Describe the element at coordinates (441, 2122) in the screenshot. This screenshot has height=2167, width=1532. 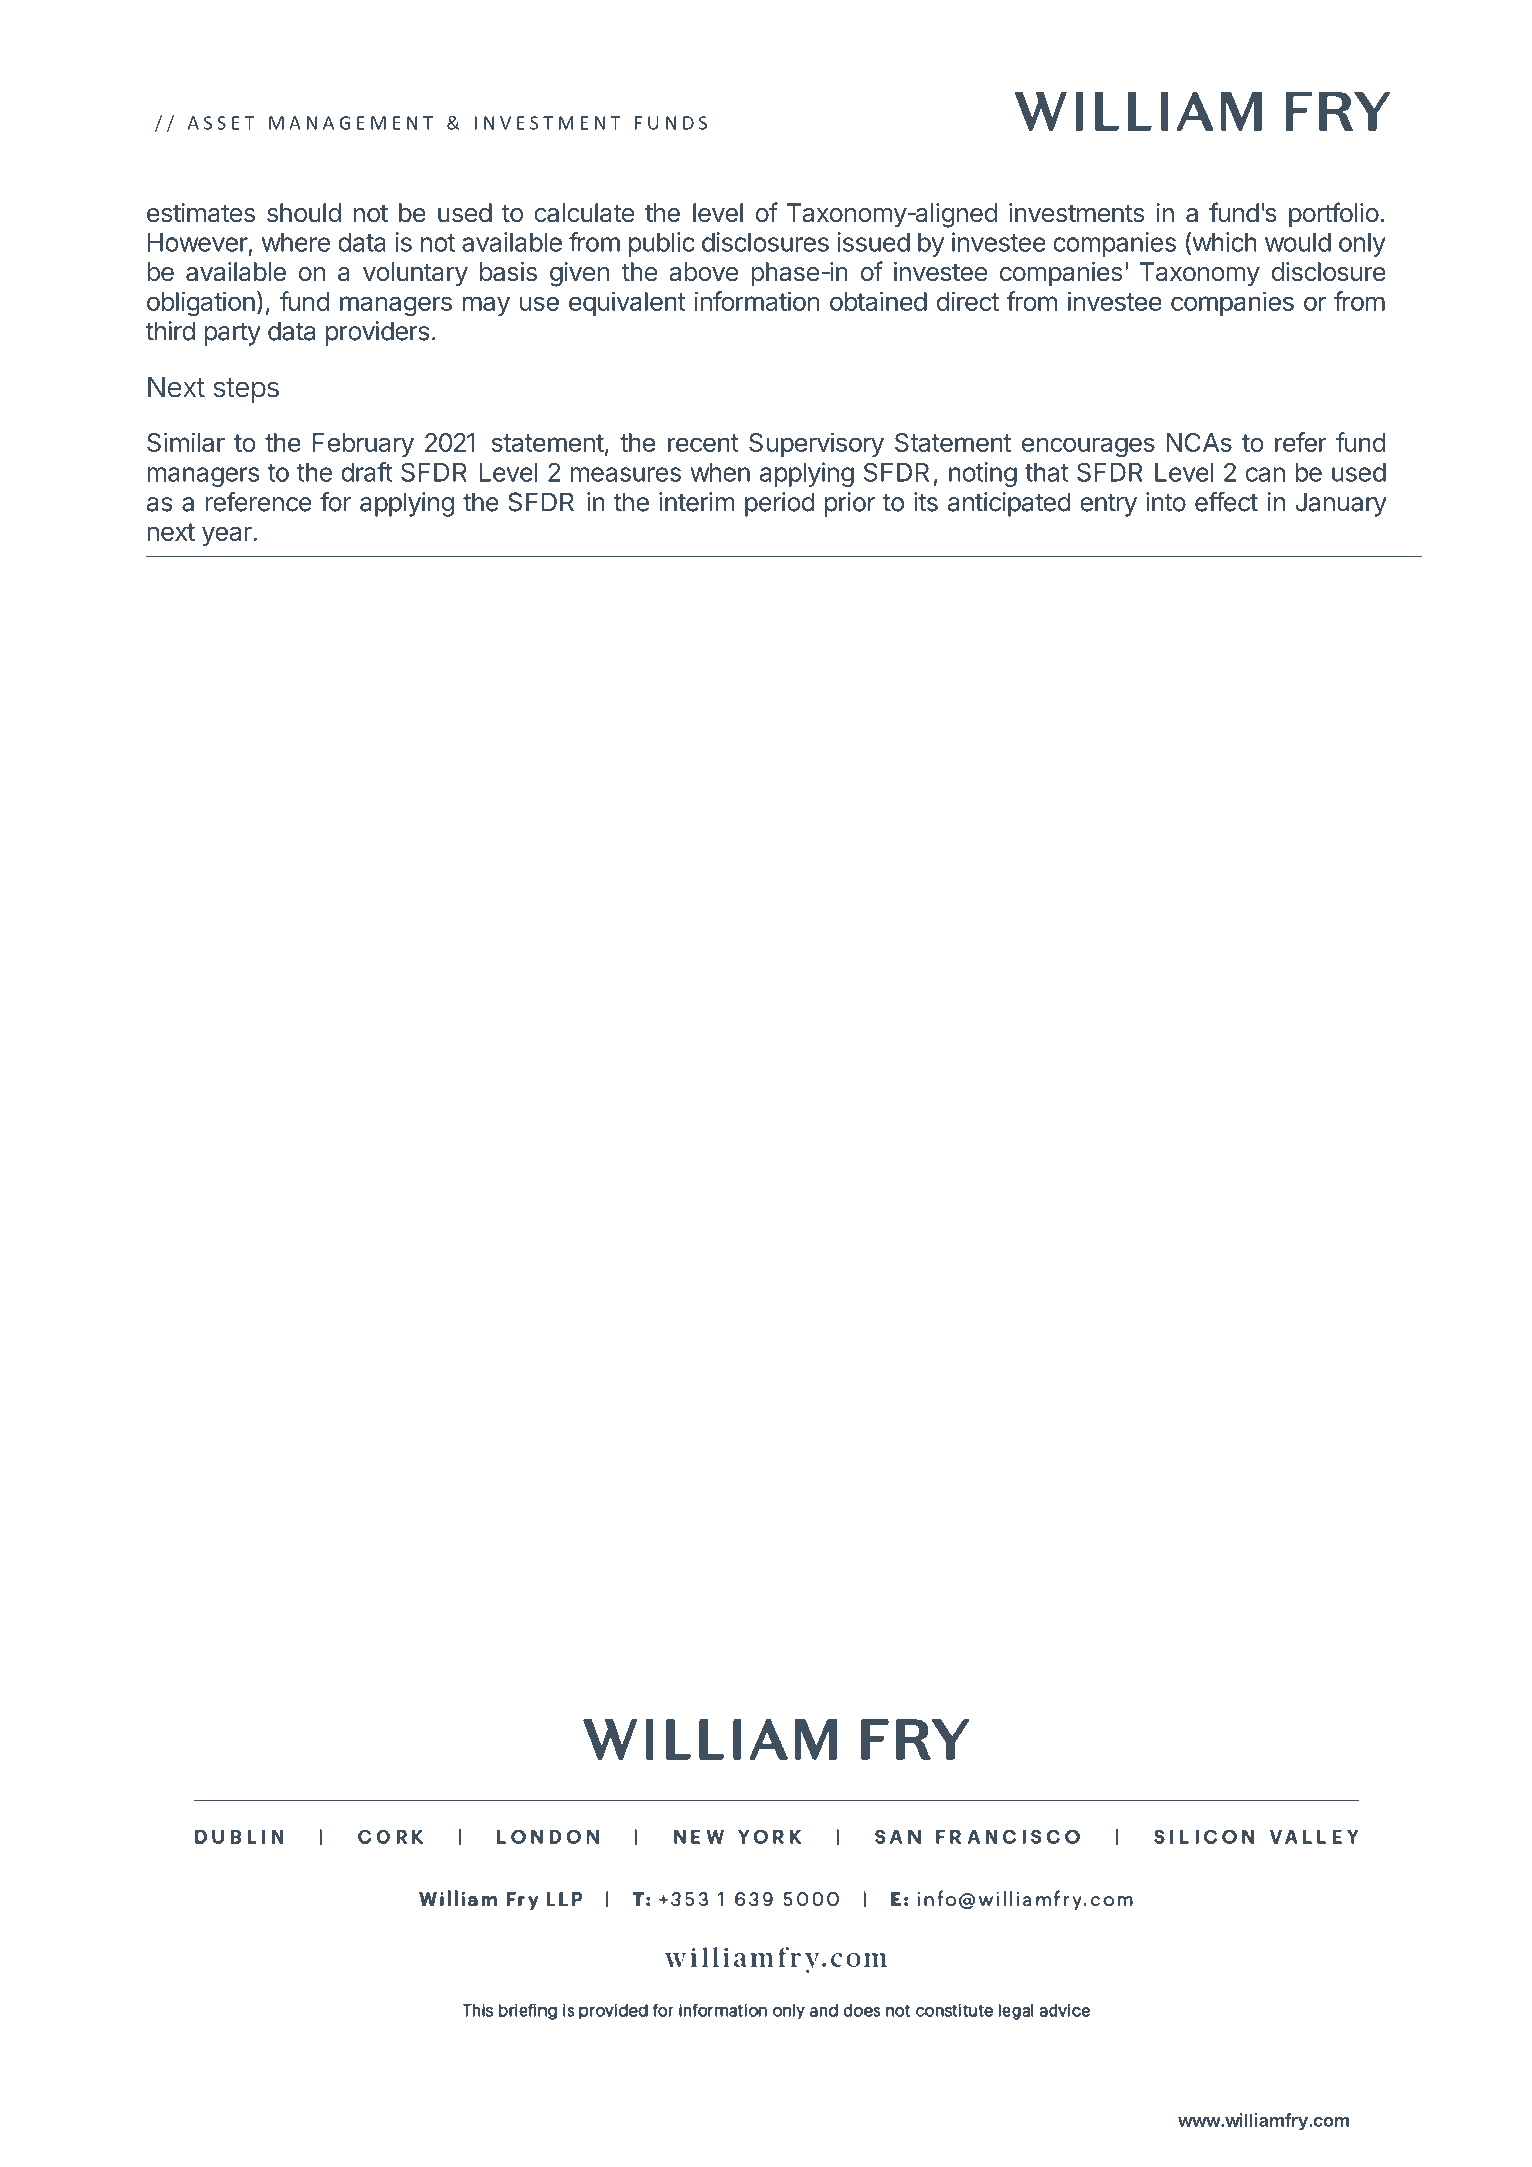
I see `Rights` at that location.
